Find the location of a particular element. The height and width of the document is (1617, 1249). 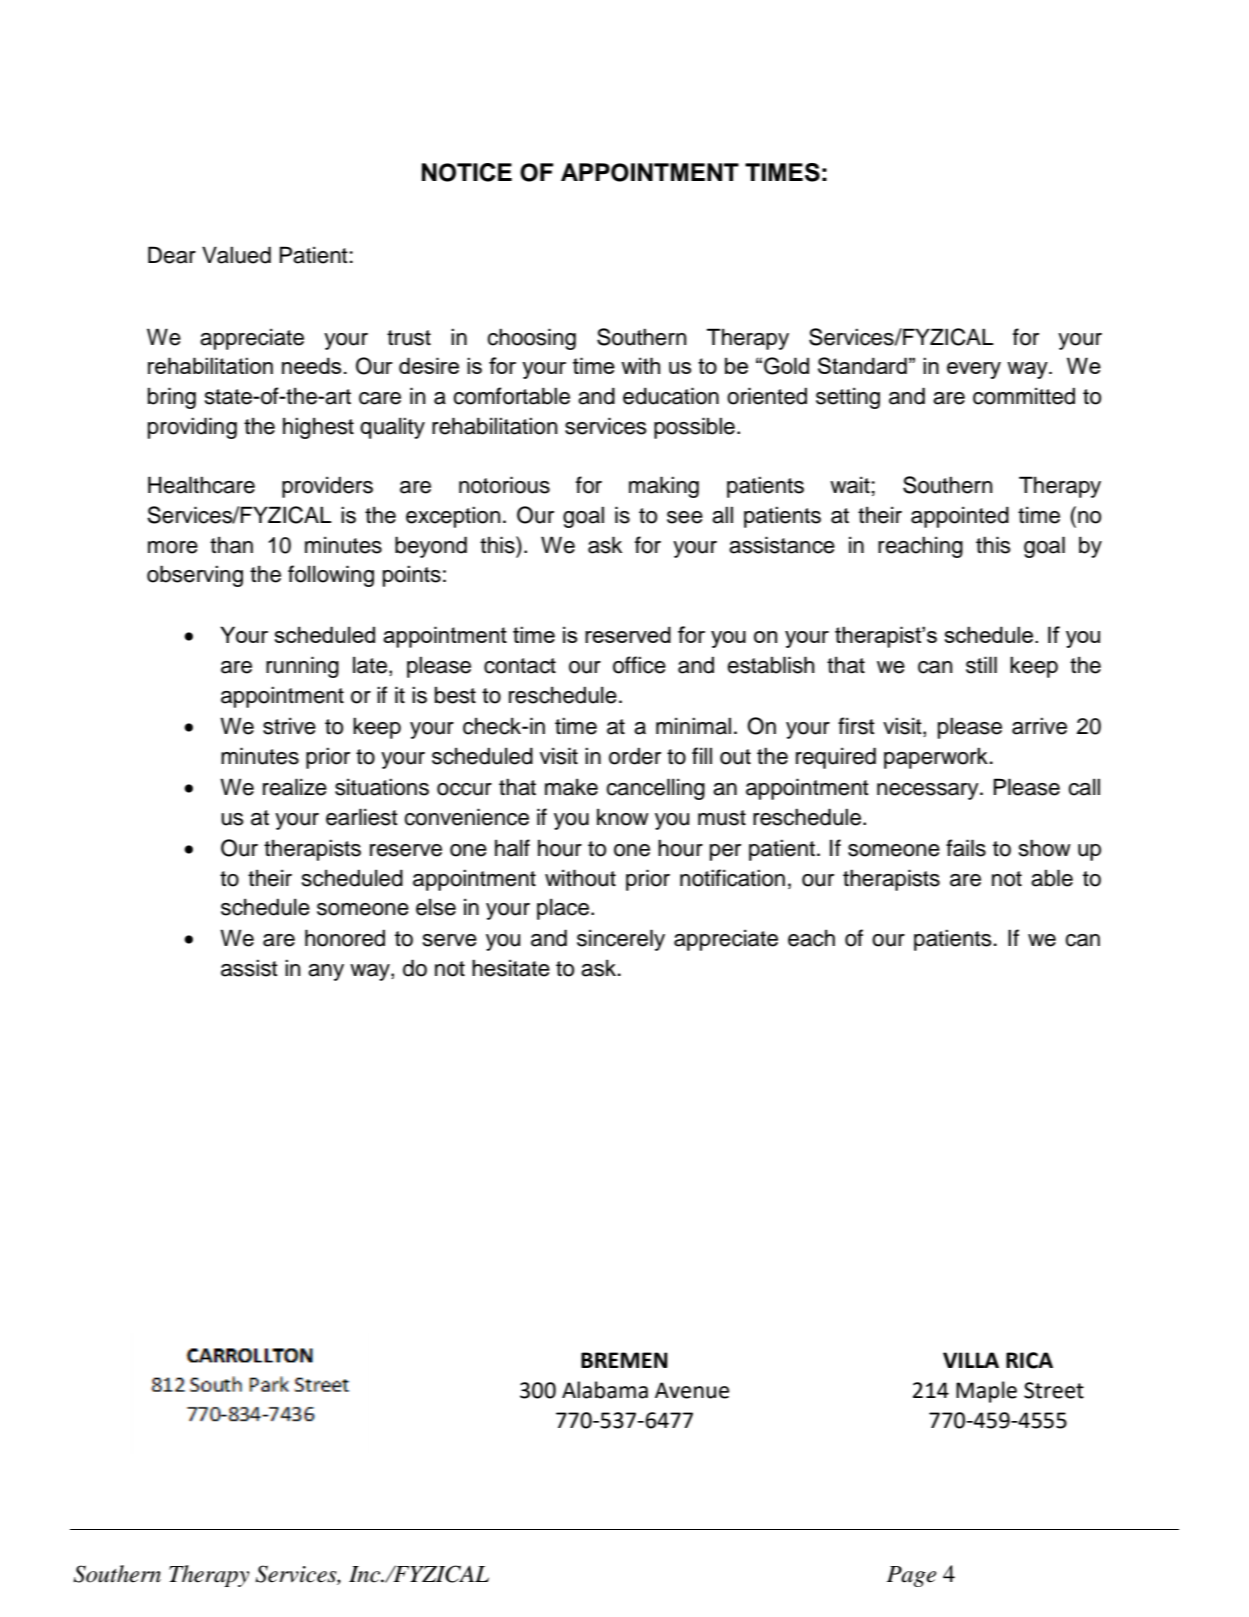

Alabama is located at coordinates (605, 1390).
